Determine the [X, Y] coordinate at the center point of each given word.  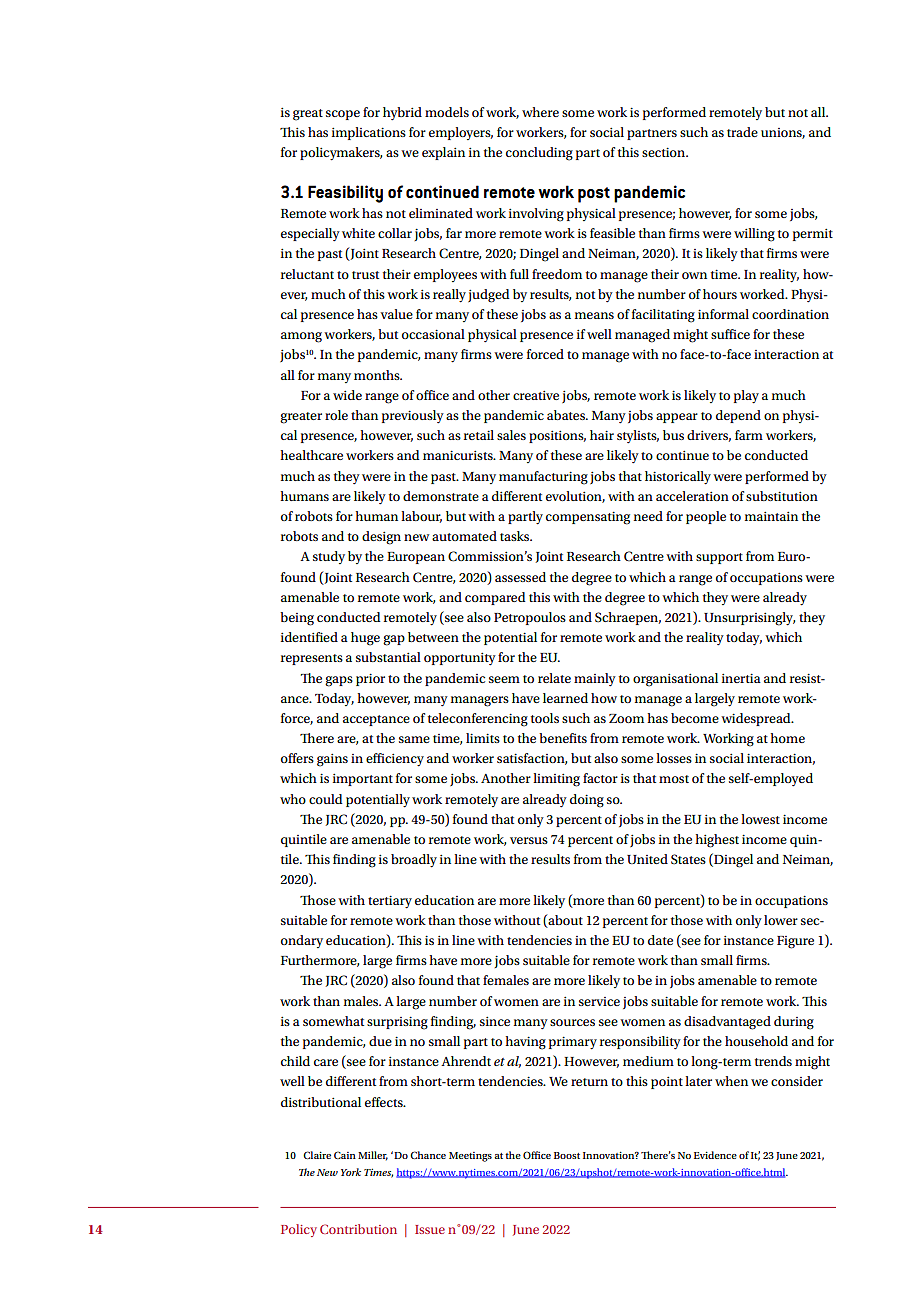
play [746, 397]
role [336, 415]
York [351, 1172]
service [599, 1001]
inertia [741, 678]
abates [567, 415]
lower [781, 920]
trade [742, 132]
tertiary [390, 902]
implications [369, 133]
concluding [539, 154]
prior [370, 679]
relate [554, 678]
